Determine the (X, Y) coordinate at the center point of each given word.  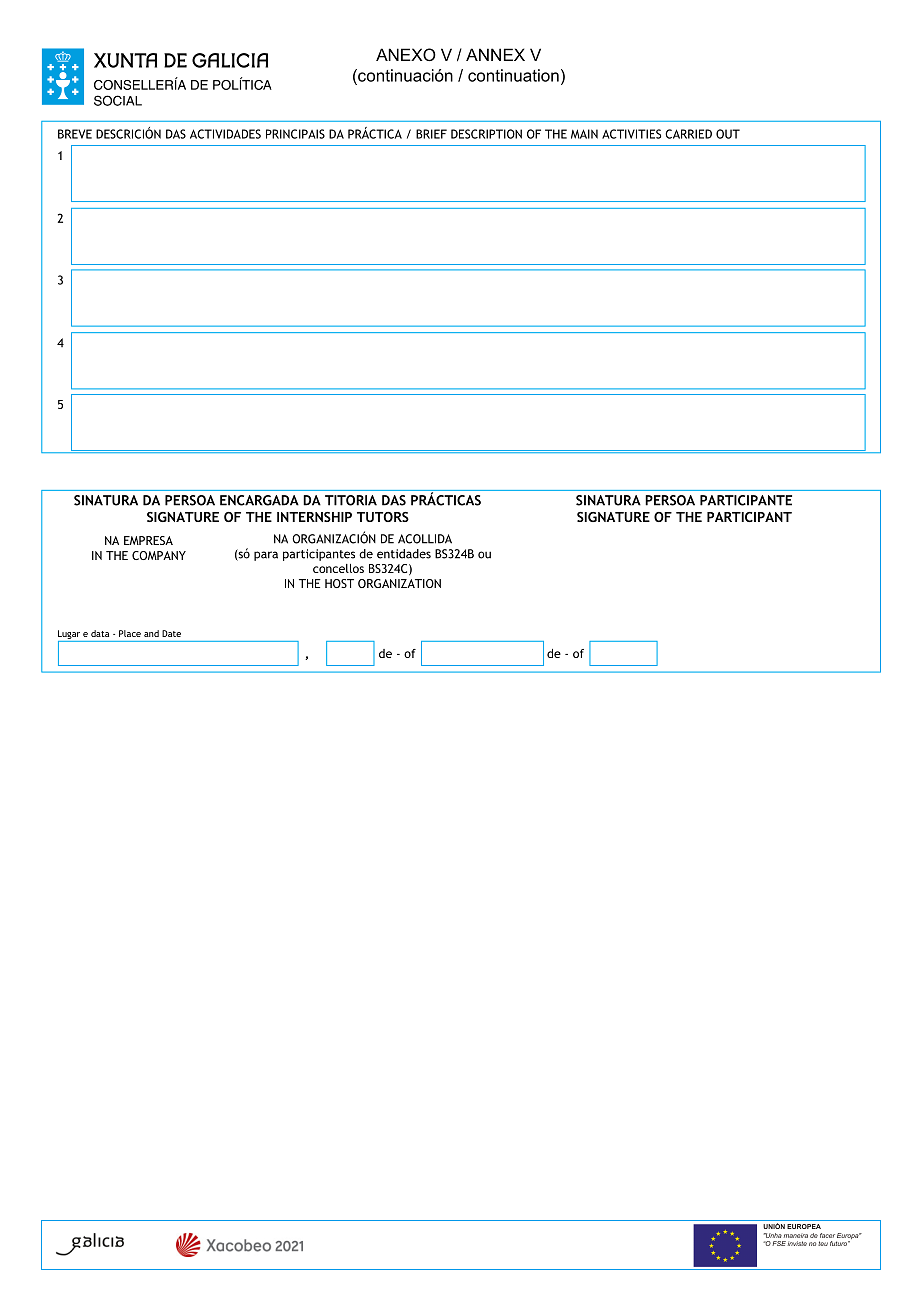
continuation (513, 75)
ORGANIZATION (399, 583)
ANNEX (495, 54)
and (151, 633)
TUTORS (383, 517)
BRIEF (431, 134)
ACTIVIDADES (225, 134)
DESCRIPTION (486, 134)
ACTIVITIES (631, 134)
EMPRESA (148, 540)
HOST (339, 583)
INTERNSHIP (314, 517)
